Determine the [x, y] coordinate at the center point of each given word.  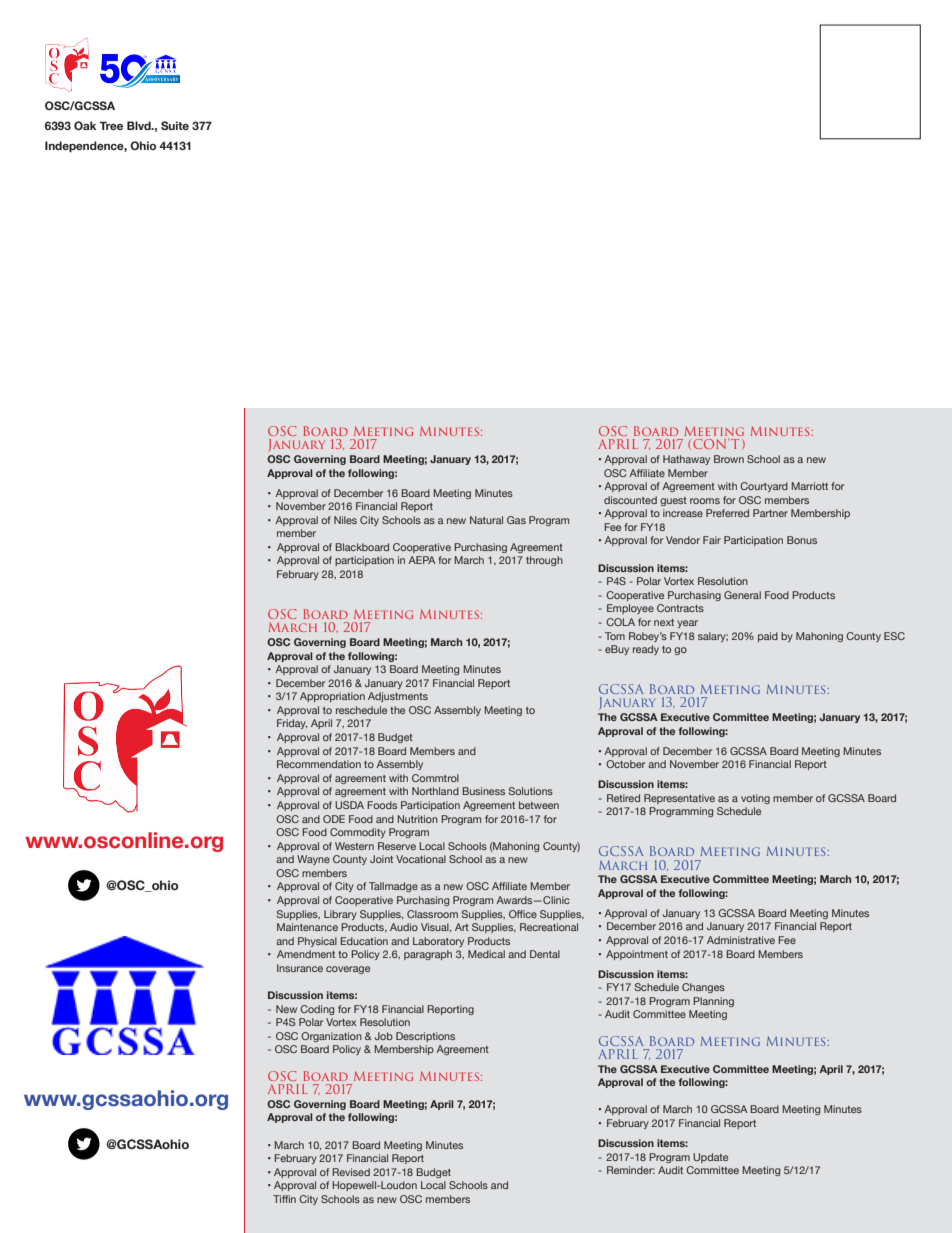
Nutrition [417, 819]
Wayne [313, 860]
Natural [486, 520]
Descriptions [425, 1037]
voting [755, 799]
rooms [705, 501]
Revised [351, 1172]
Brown [729, 459]
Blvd [140, 125]
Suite [175, 125]
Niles [345, 520]
